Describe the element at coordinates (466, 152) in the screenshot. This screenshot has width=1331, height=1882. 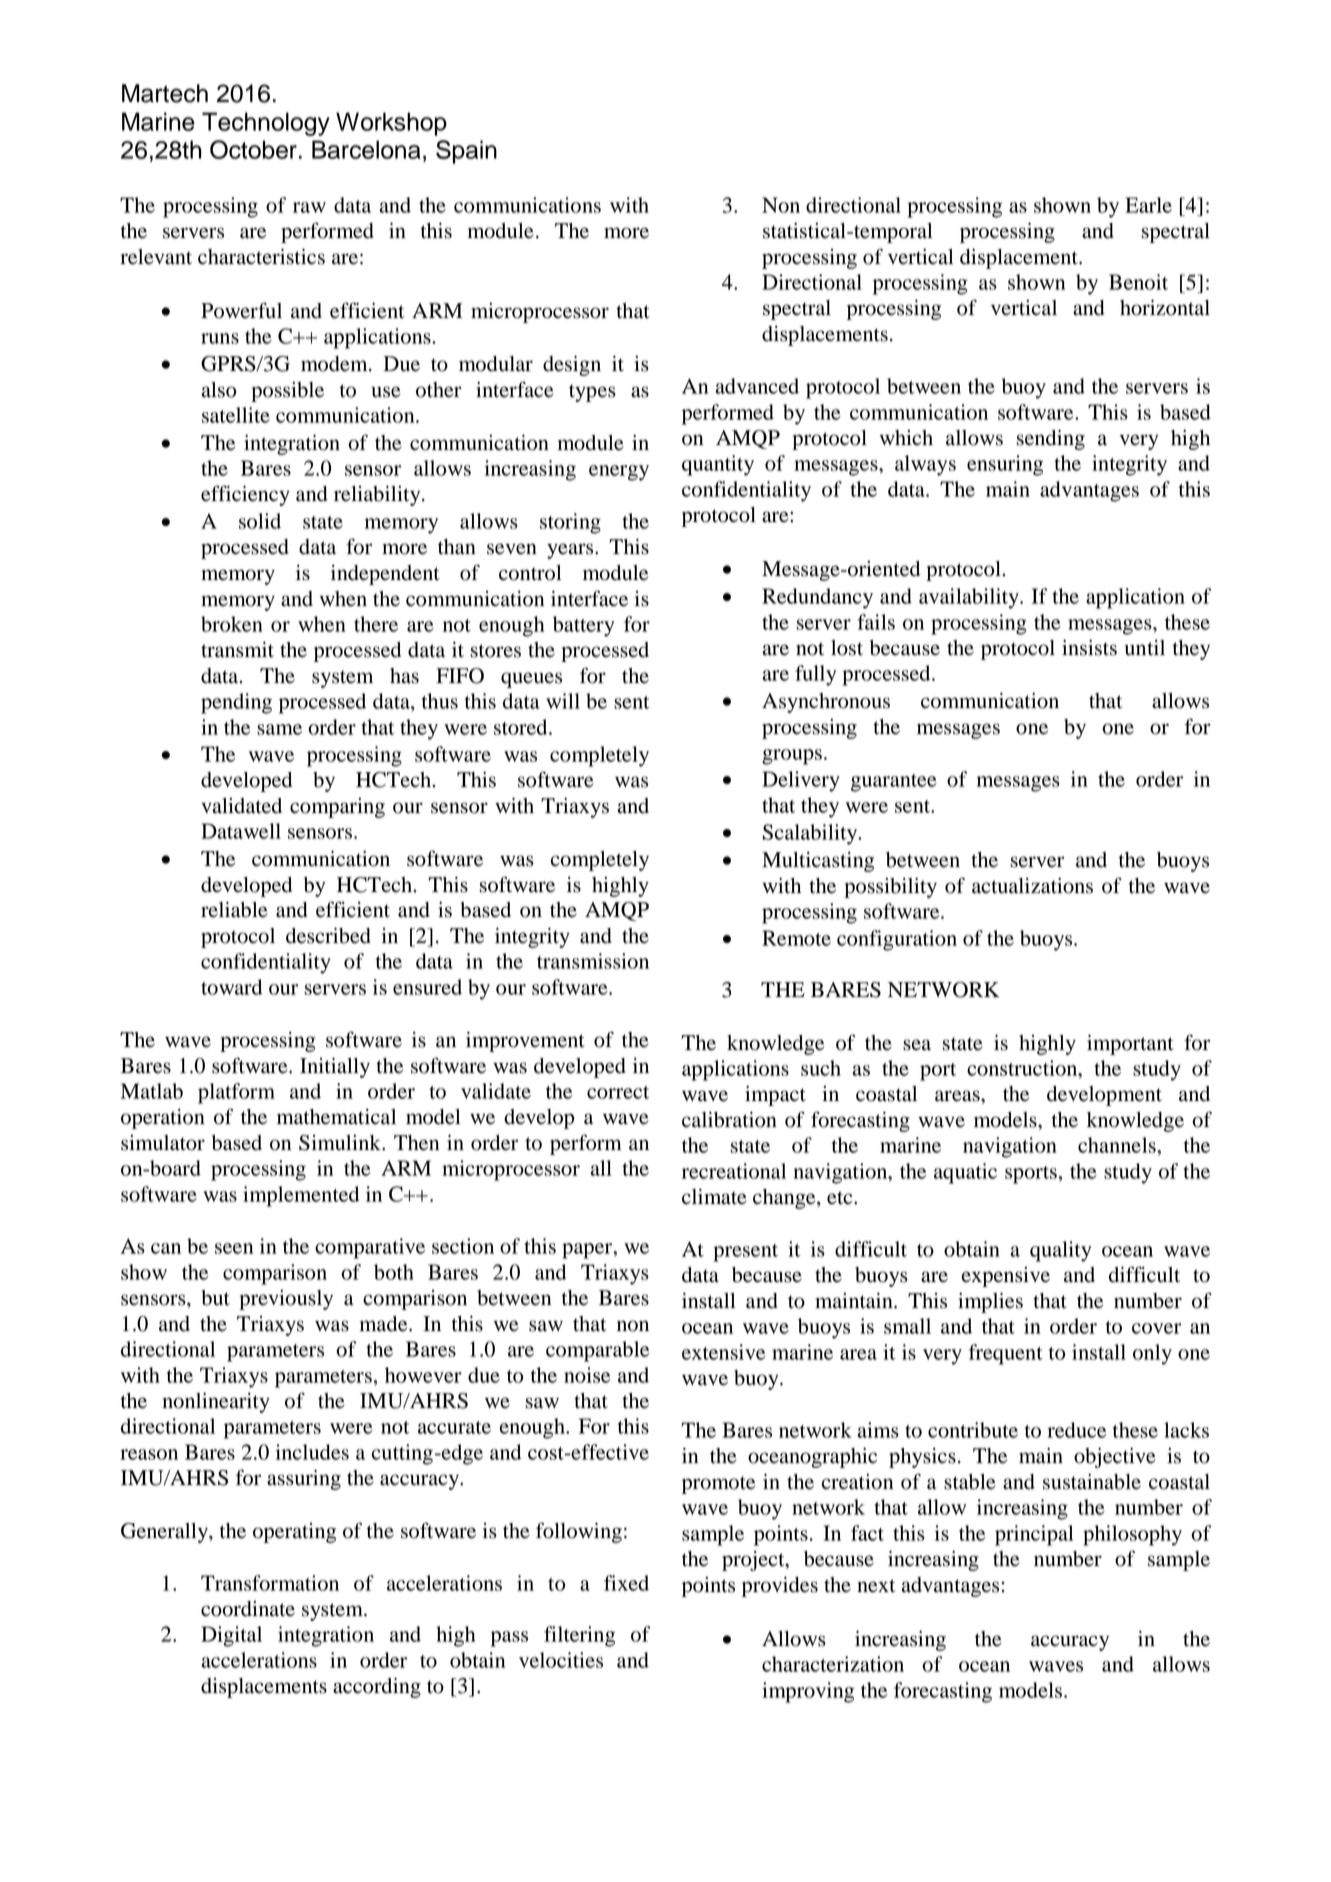
I see `Spain` at that location.
